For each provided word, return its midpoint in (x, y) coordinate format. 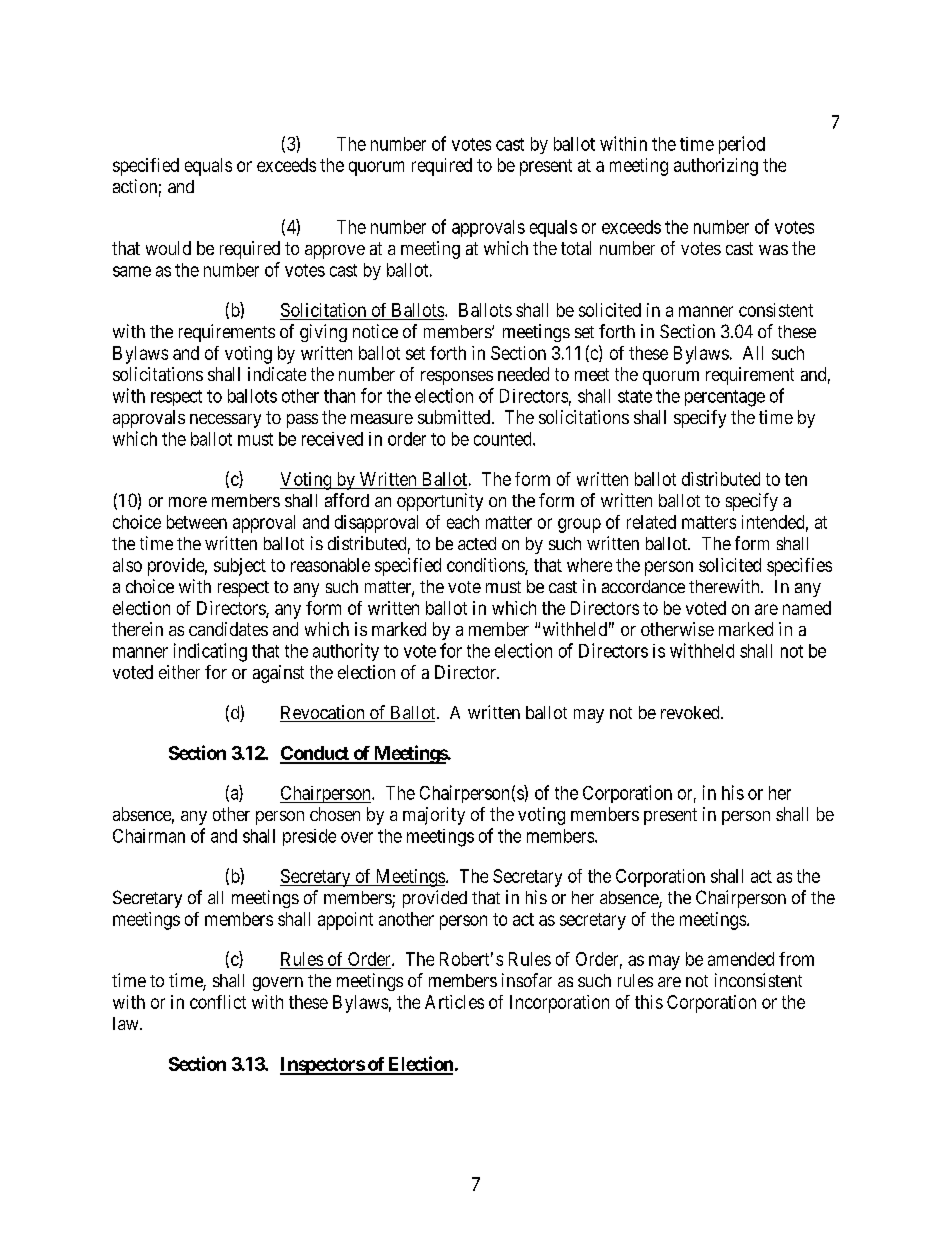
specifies (799, 567)
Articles (454, 1002)
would (168, 248)
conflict (218, 1002)
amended (741, 959)
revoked (691, 712)
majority (434, 816)
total (576, 248)
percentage (725, 398)
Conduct (315, 754)
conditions (486, 566)
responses (457, 378)
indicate (277, 374)
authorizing (716, 167)
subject (240, 567)
